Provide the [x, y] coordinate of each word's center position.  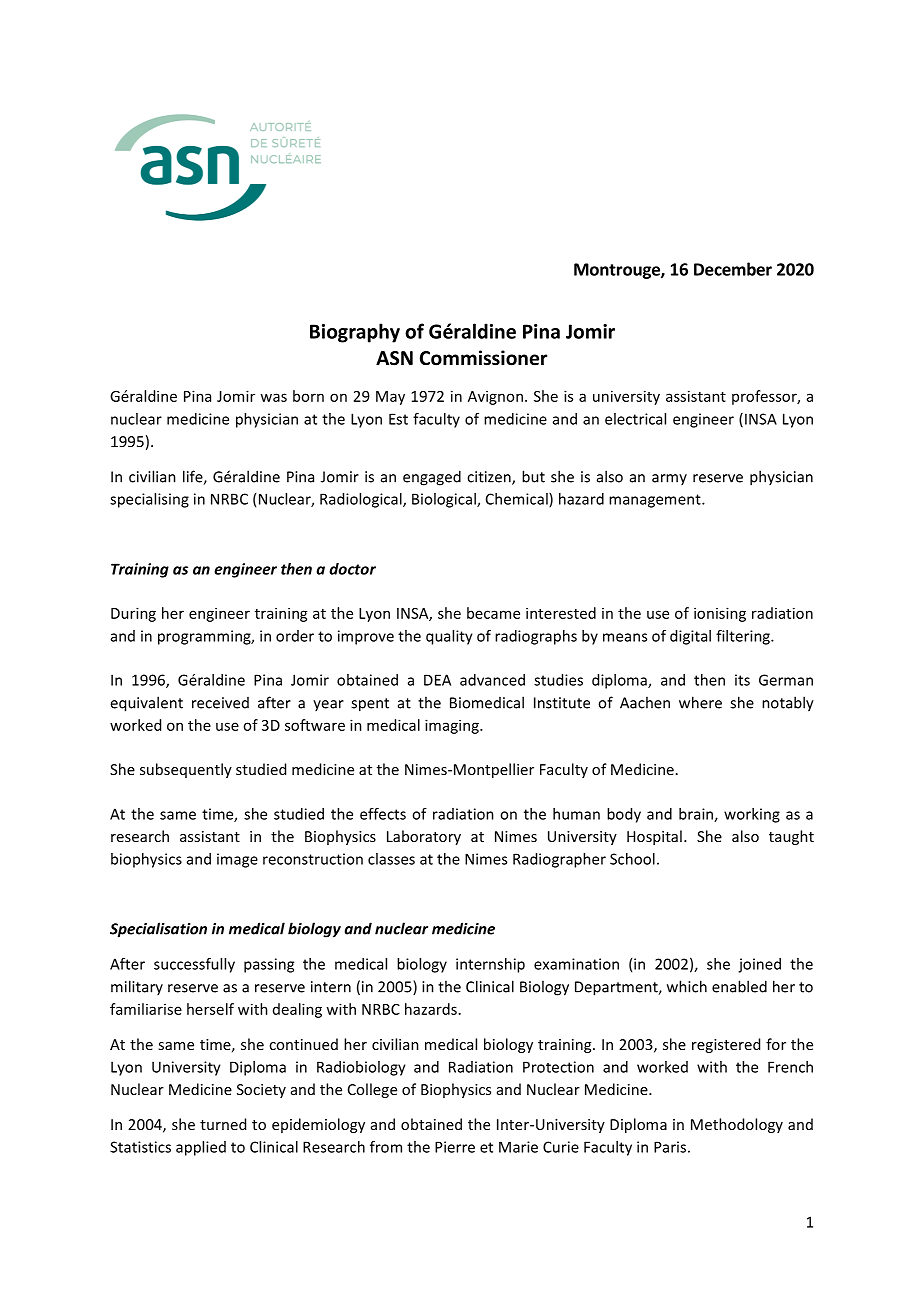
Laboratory [424, 837]
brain [697, 815]
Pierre [455, 1147]
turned [223, 1124]
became [493, 613]
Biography [355, 333]
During [133, 614]
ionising [720, 614]
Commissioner [483, 358]
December [733, 269]
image [237, 860]
